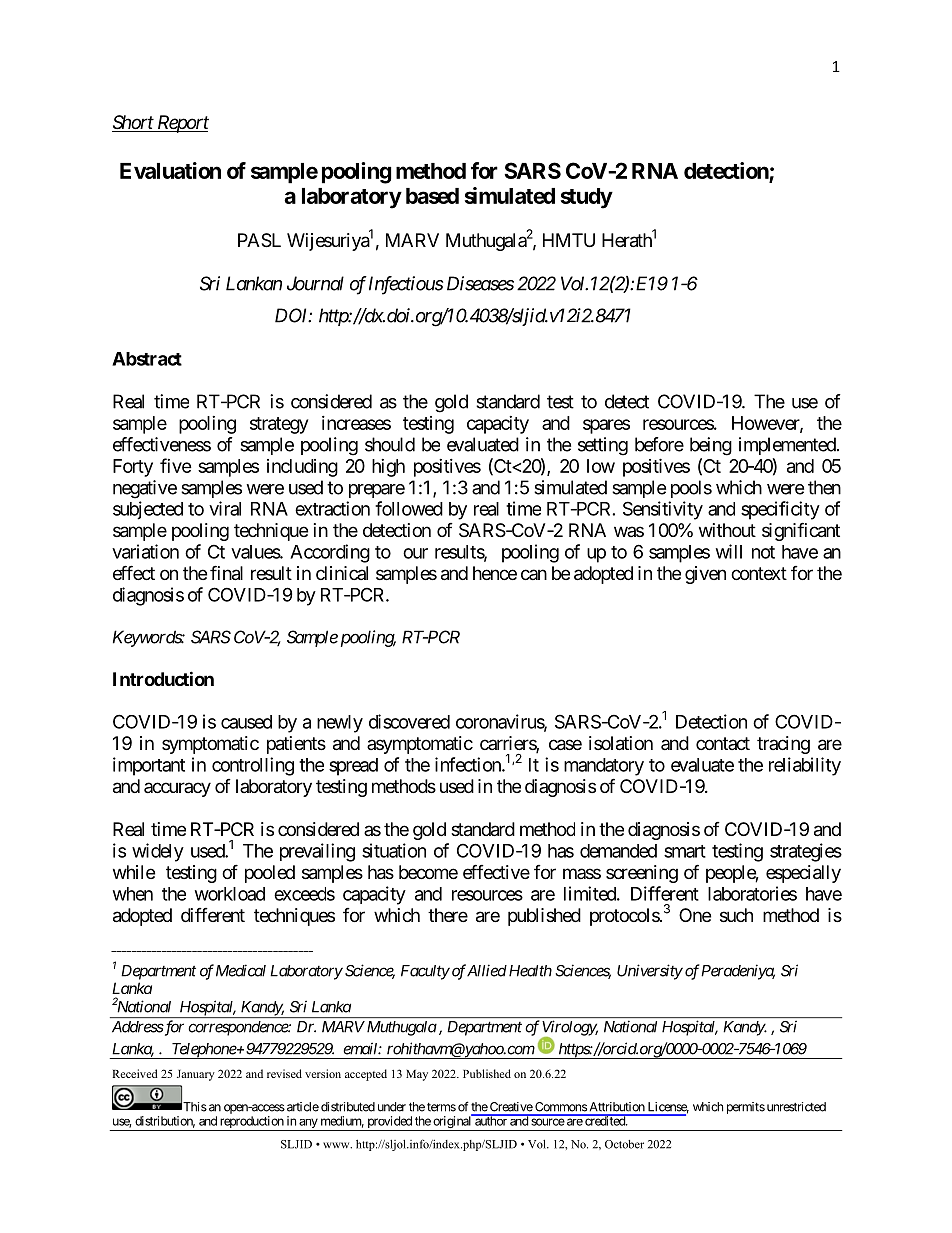 The image size is (952, 1233). What do you see at coordinates (432, 196) in the screenshot?
I see `based` at bounding box center [432, 196].
